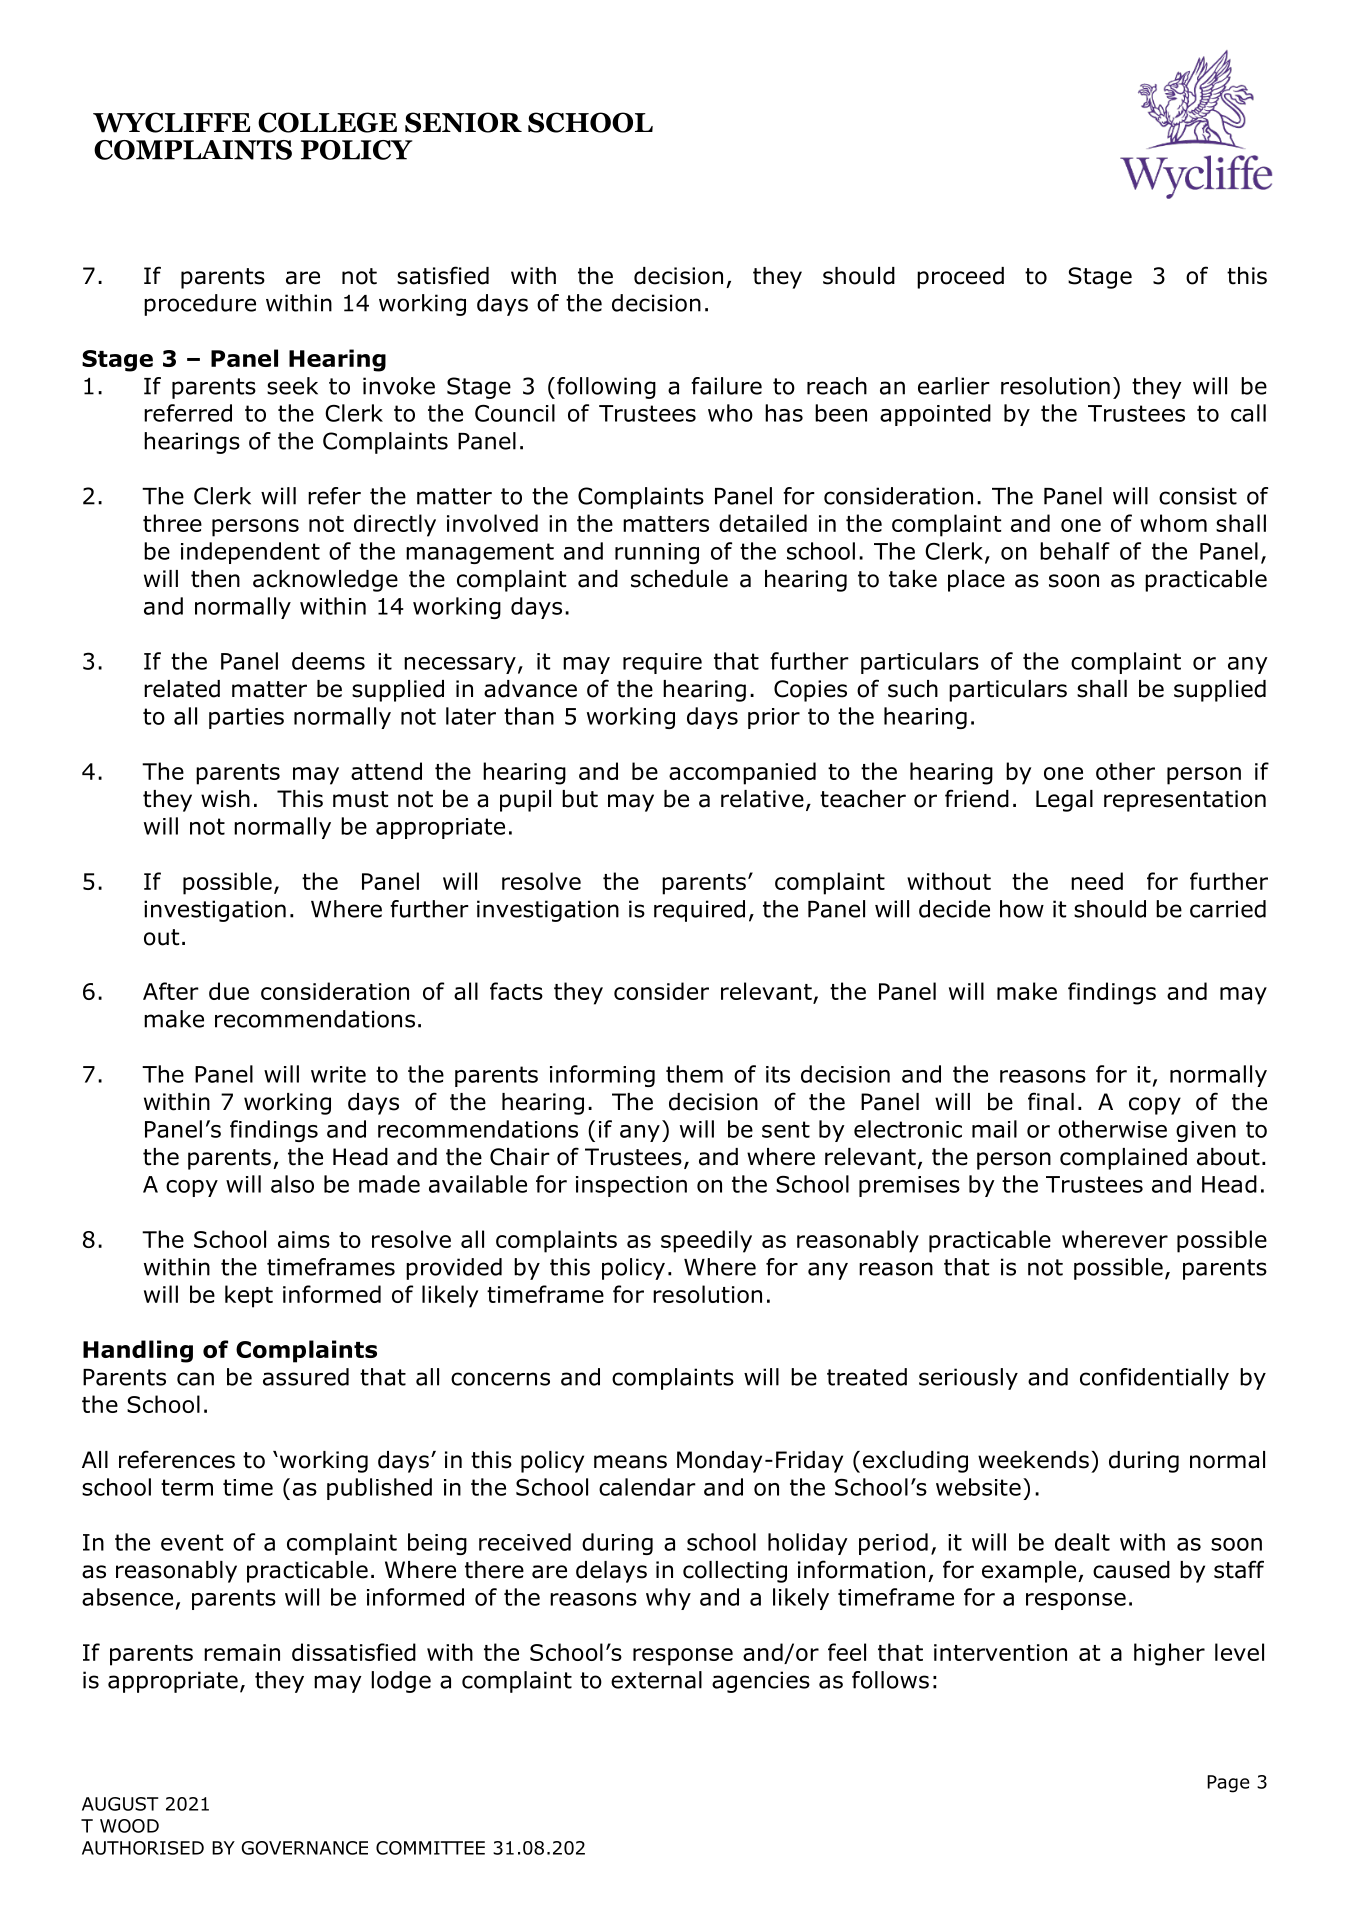 This page has width=1349, height=1907. What do you see at coordinates (694, 1074) in the page?
I see `them` at bounding box center [694, 1074].
